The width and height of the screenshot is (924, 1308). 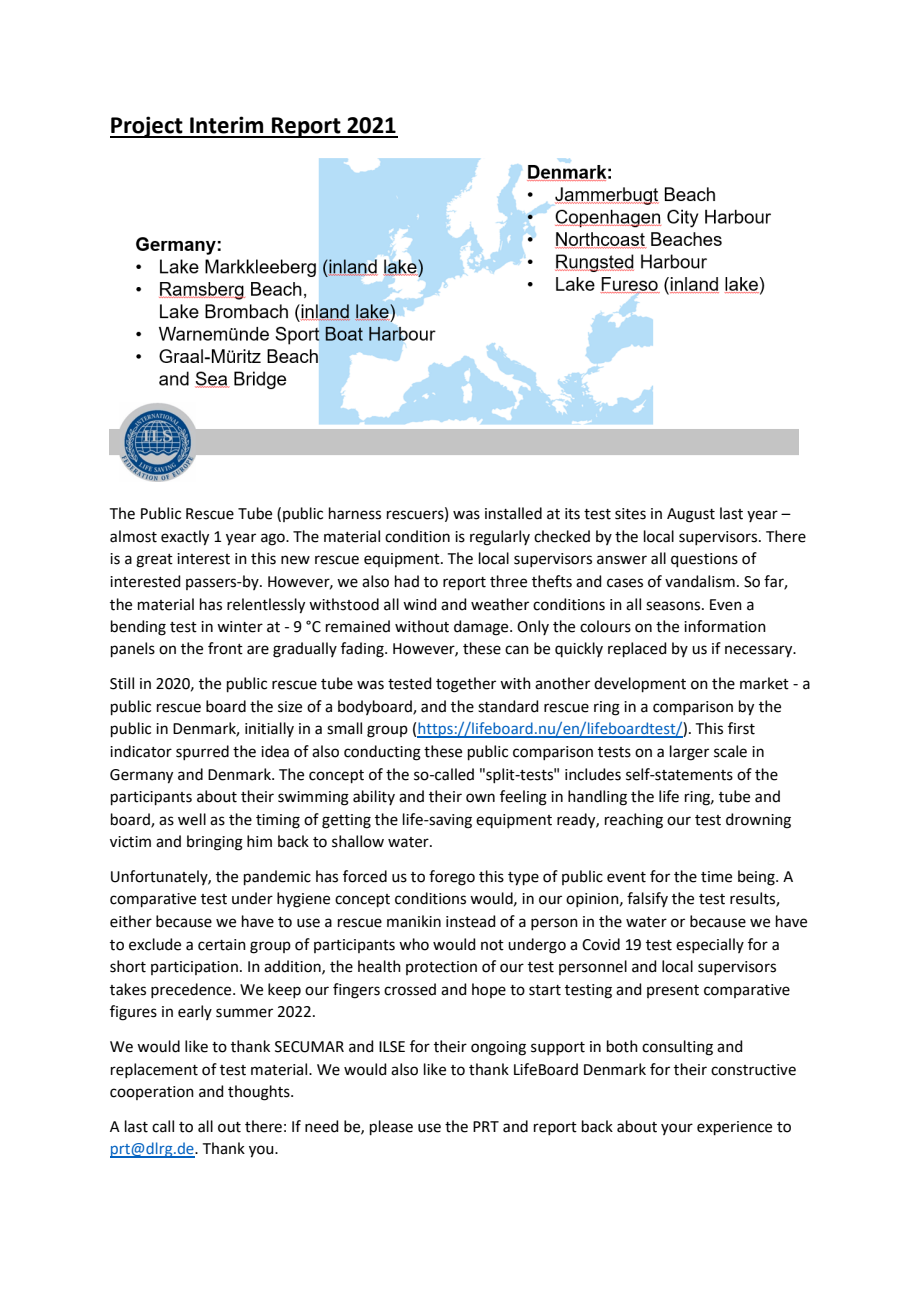 I want to click on wind, so click(x=420, y=604).
